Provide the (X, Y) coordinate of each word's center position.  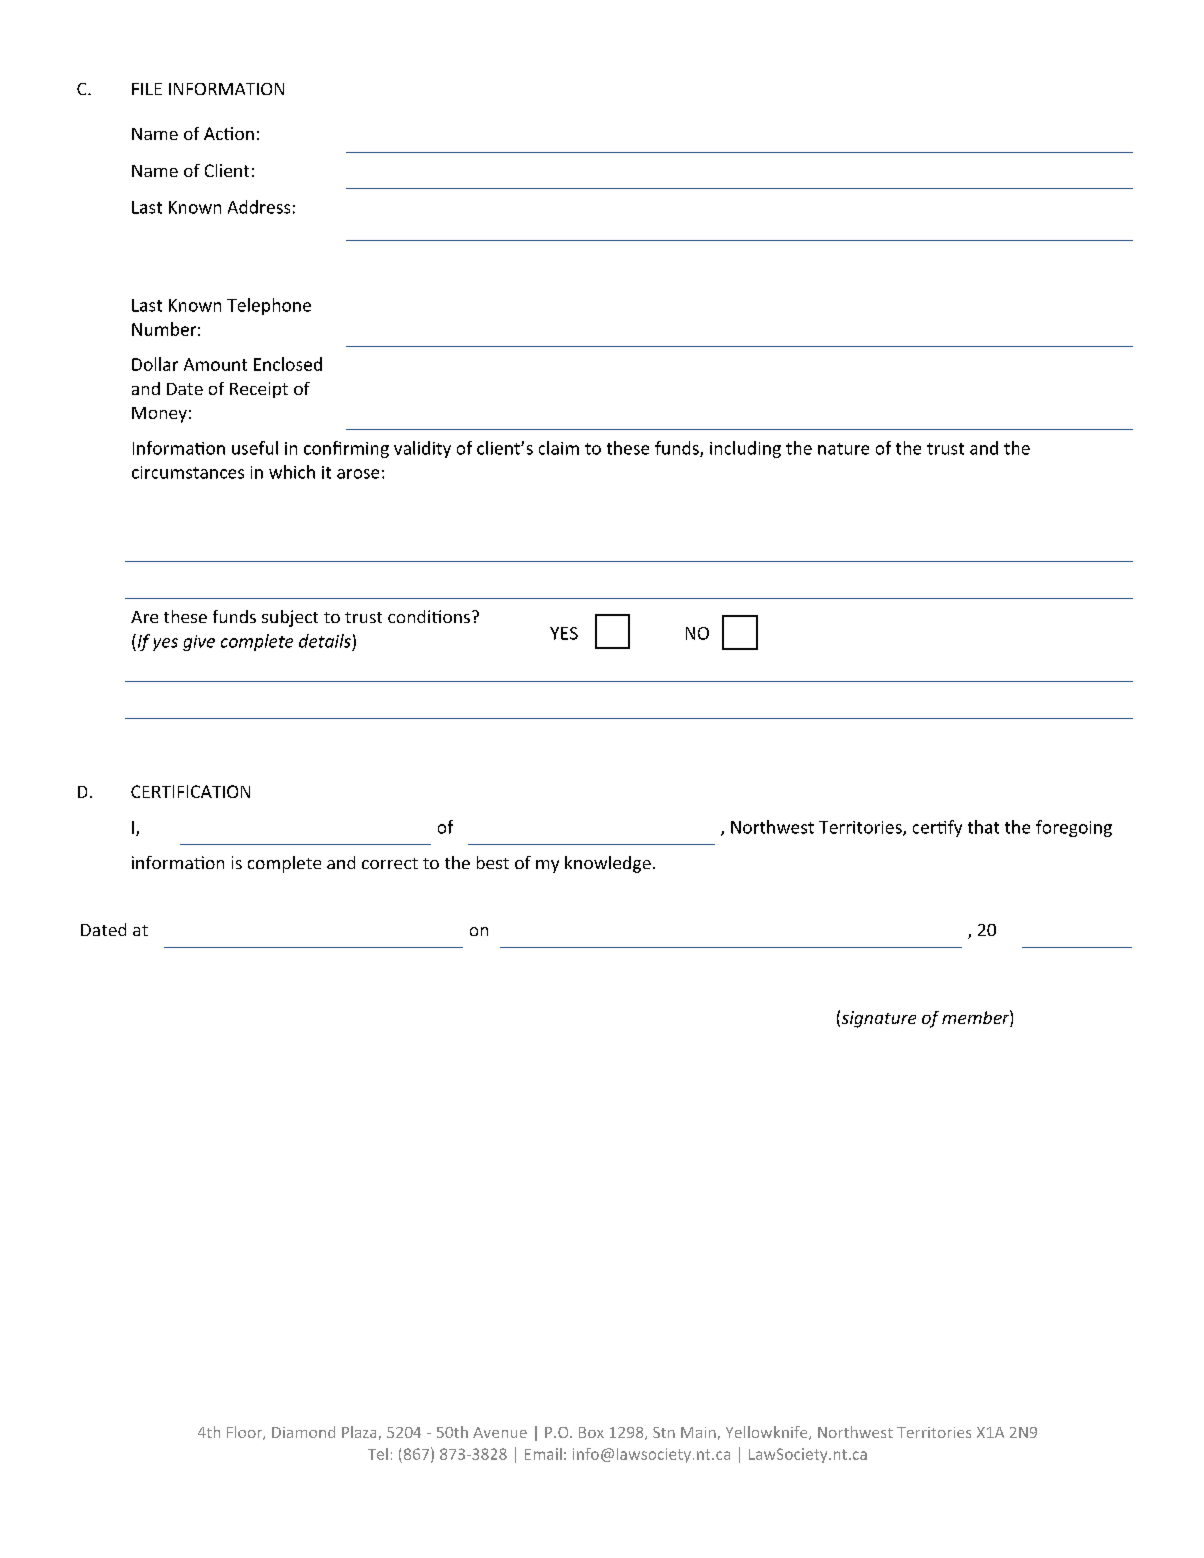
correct (390, 863)
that (983, 827)
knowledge (608, 864)
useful (255, 448)
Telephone (269, 306)
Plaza (359, 1432)
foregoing (1074, 828)
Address (259, 207)
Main (698, 1432)
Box (591, 1432)
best (493, 862)
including (745, 449)
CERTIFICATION (190, 791)
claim (559, 448)
